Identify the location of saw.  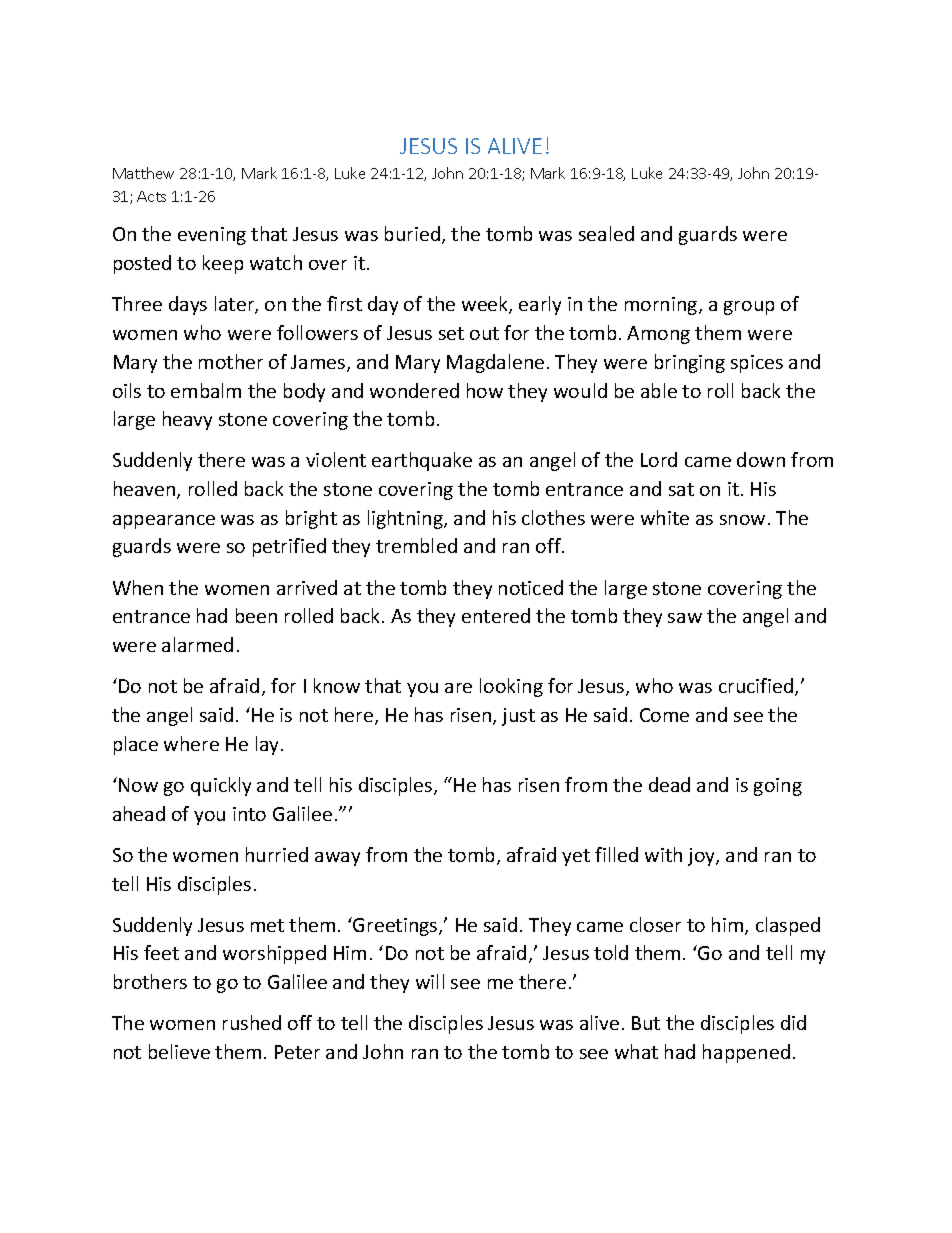
(685, 618).
